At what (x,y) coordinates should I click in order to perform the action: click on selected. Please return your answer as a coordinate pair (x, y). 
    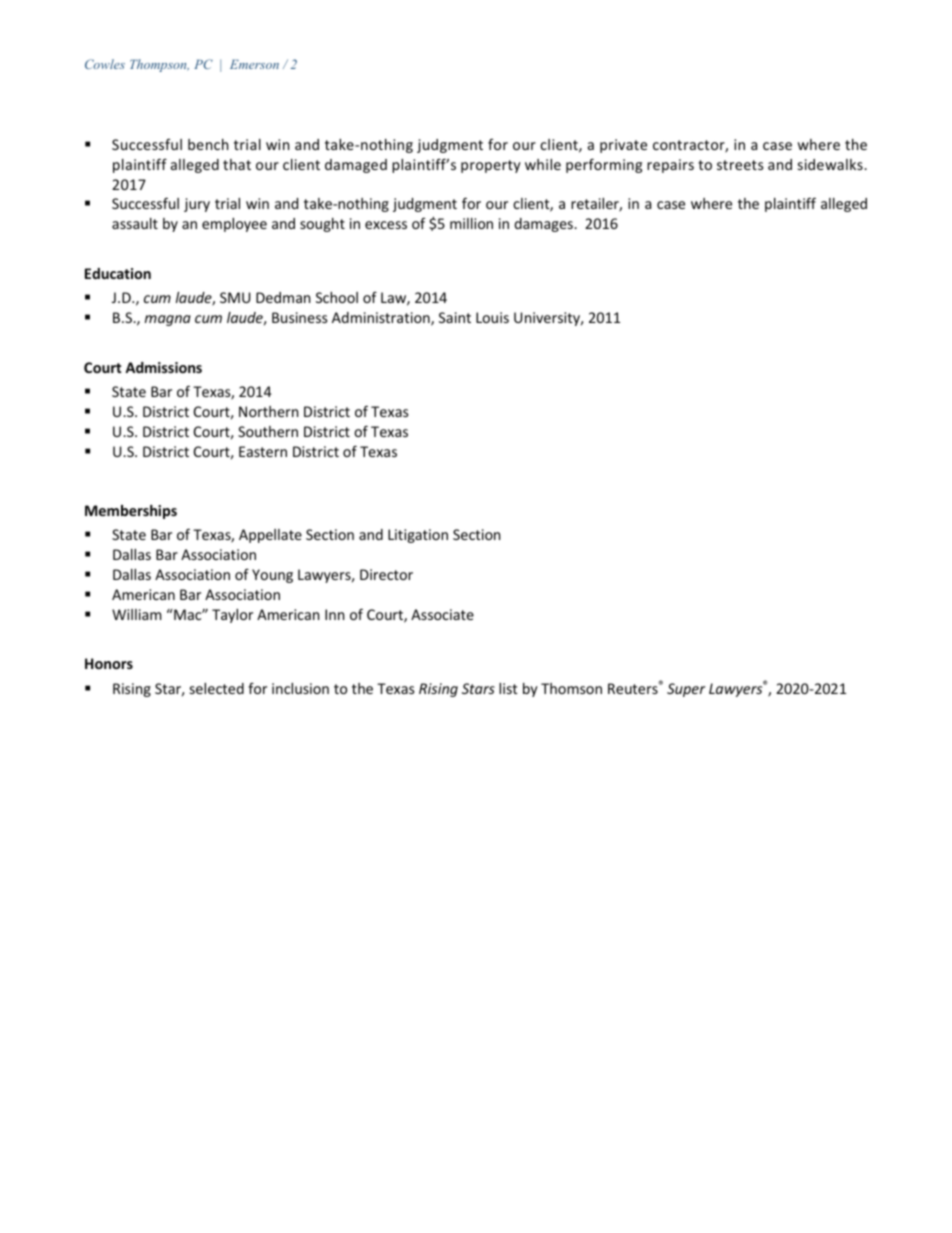
    Looking at the image, I should click on (217, 688).
